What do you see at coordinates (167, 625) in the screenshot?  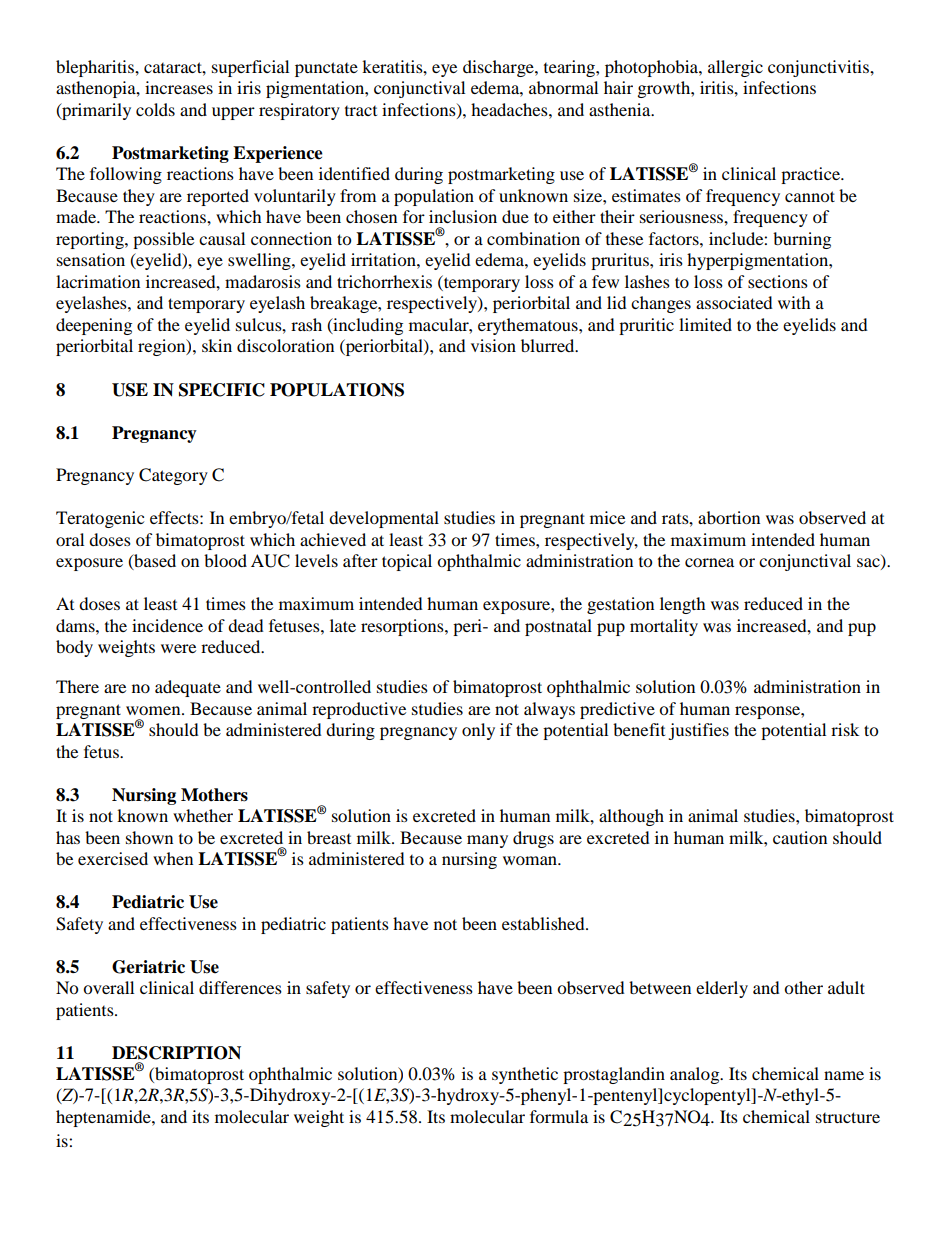 I see `incidence` at bounding box center [167, 625].
